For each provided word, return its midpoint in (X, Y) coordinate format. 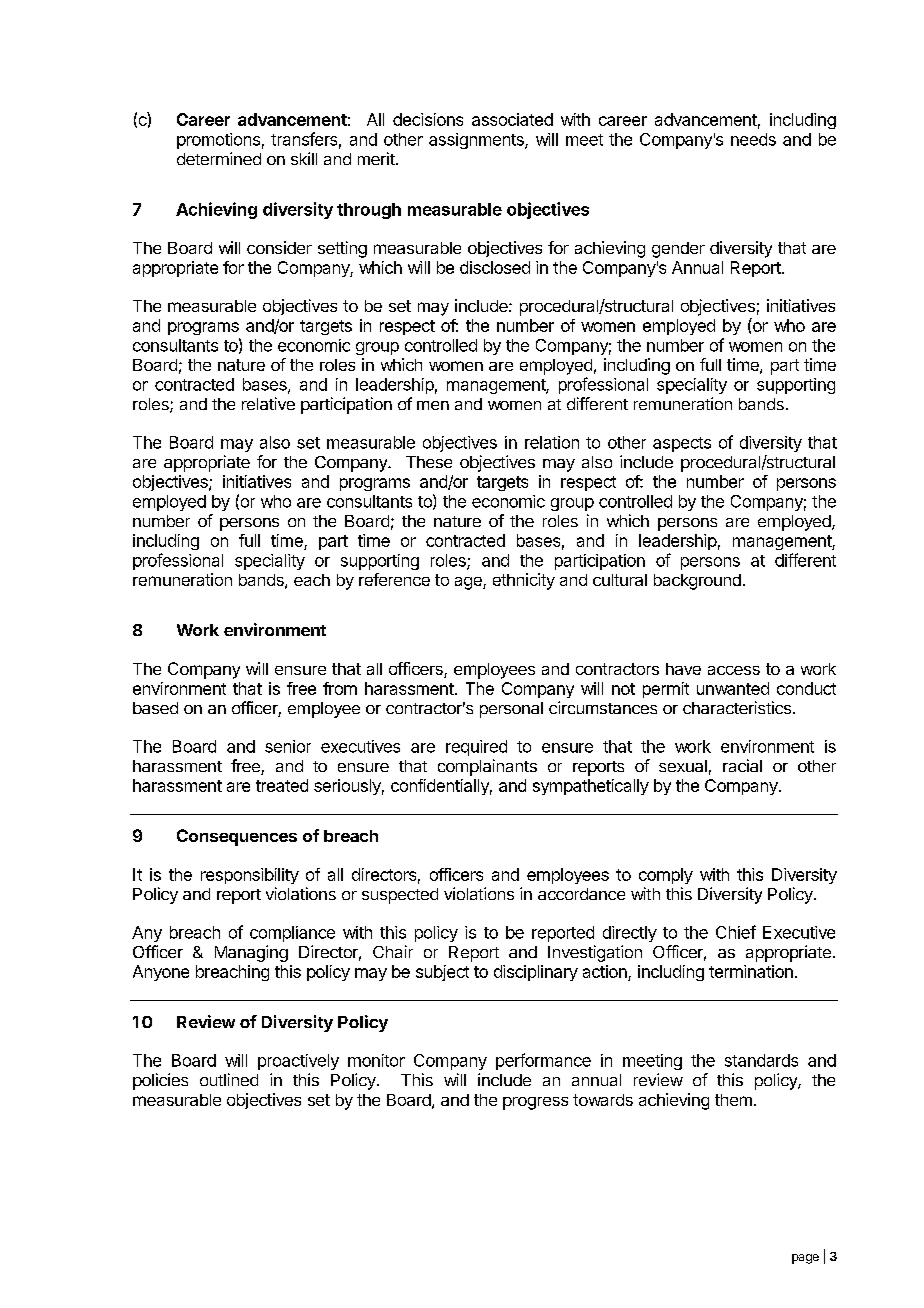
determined (219, 158)
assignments (477, 141)
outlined (229, 1079)
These (429, 462)
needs (753, 139)
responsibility (250, 876)
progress (535, 1103)
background (697, 582)
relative (268, 403)
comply (666, 876)
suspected (400, 896)
